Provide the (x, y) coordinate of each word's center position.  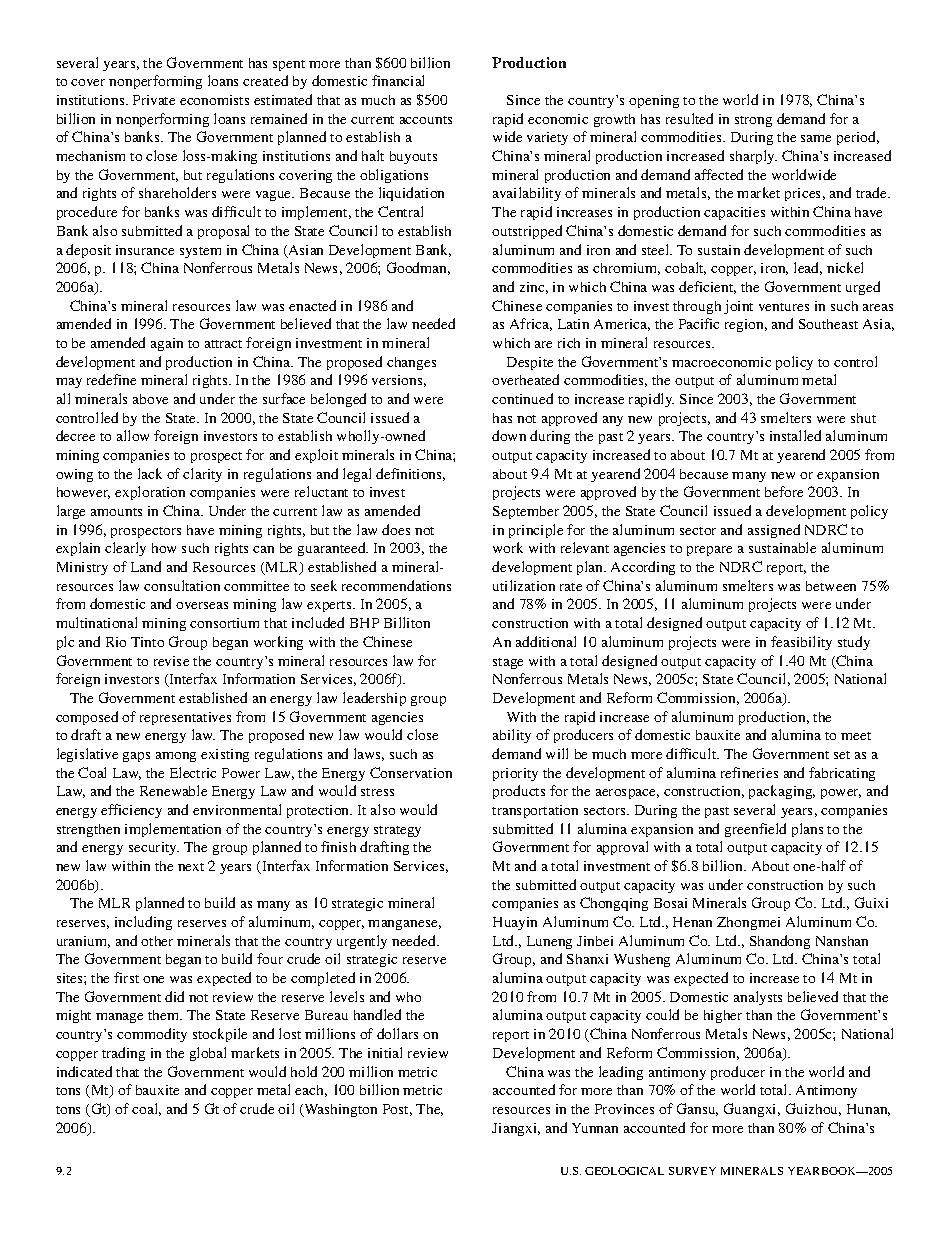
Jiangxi (516, 1129)
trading (123, 1054)
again (167, 344)
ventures (784, 307)
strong (753, 121)
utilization (524, 585)
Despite (530, 363)
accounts (426, 120)
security (154, 848)
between (831, 586)
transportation (535, 811)
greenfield (755, 830)
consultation (182, 585)
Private (154, 100)
